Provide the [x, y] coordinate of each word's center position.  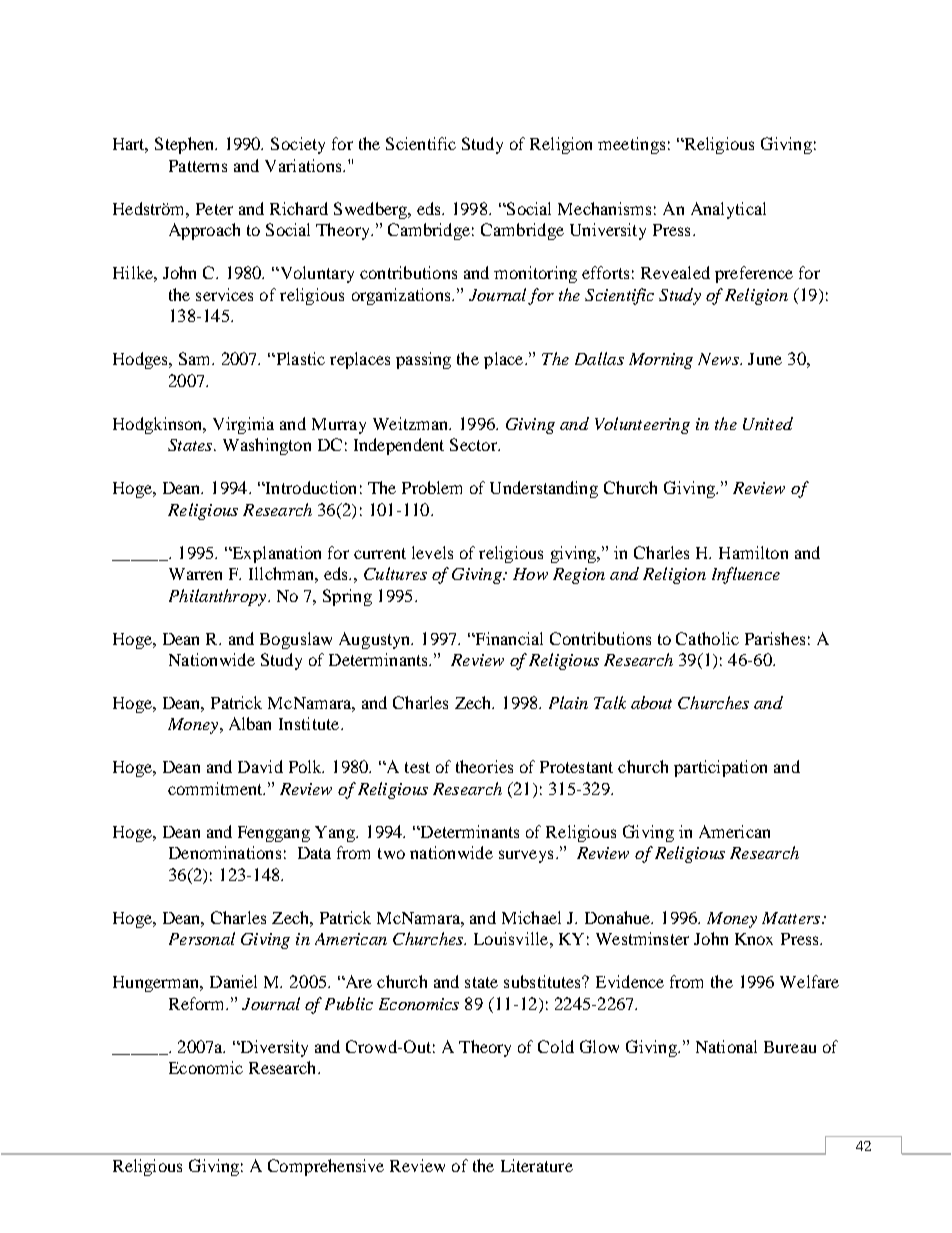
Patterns [198, 166]
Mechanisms [604, 208]
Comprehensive [326, 1167]
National [726, 1046]
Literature [537, 1165]
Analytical [728, 210]
